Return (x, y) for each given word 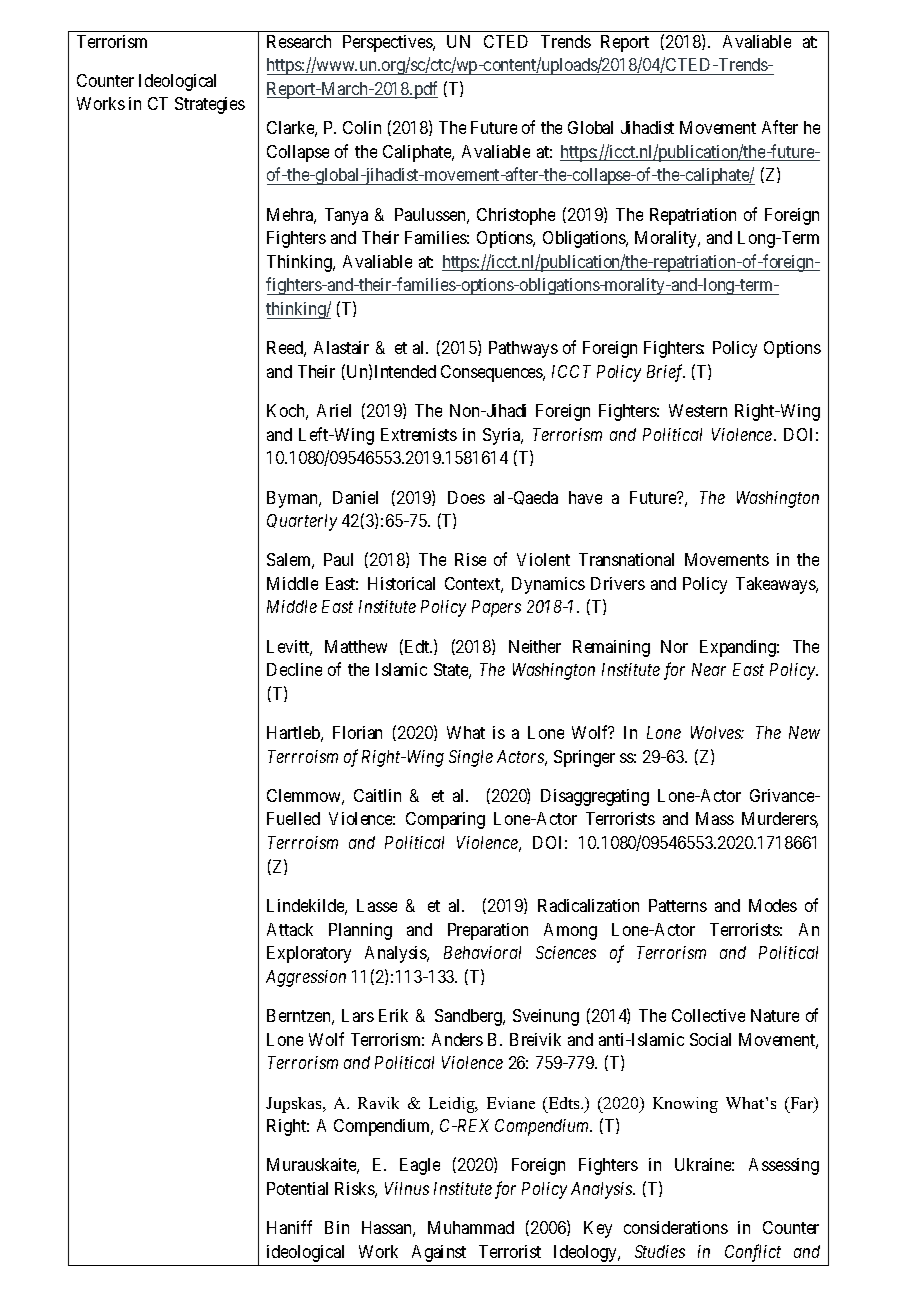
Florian (357, 732)
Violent (543, 559)
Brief (666, 373)
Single (471, 758)
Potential (297, 1188)
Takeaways (776, 585)
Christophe (516, 216)
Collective (708, 1015)
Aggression (306, 978)
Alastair (341, 347)
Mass (715, 818)
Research (299, 41)
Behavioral (482, 952)
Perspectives (388, 43)
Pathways (523, 349)
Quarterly (302, 522)
